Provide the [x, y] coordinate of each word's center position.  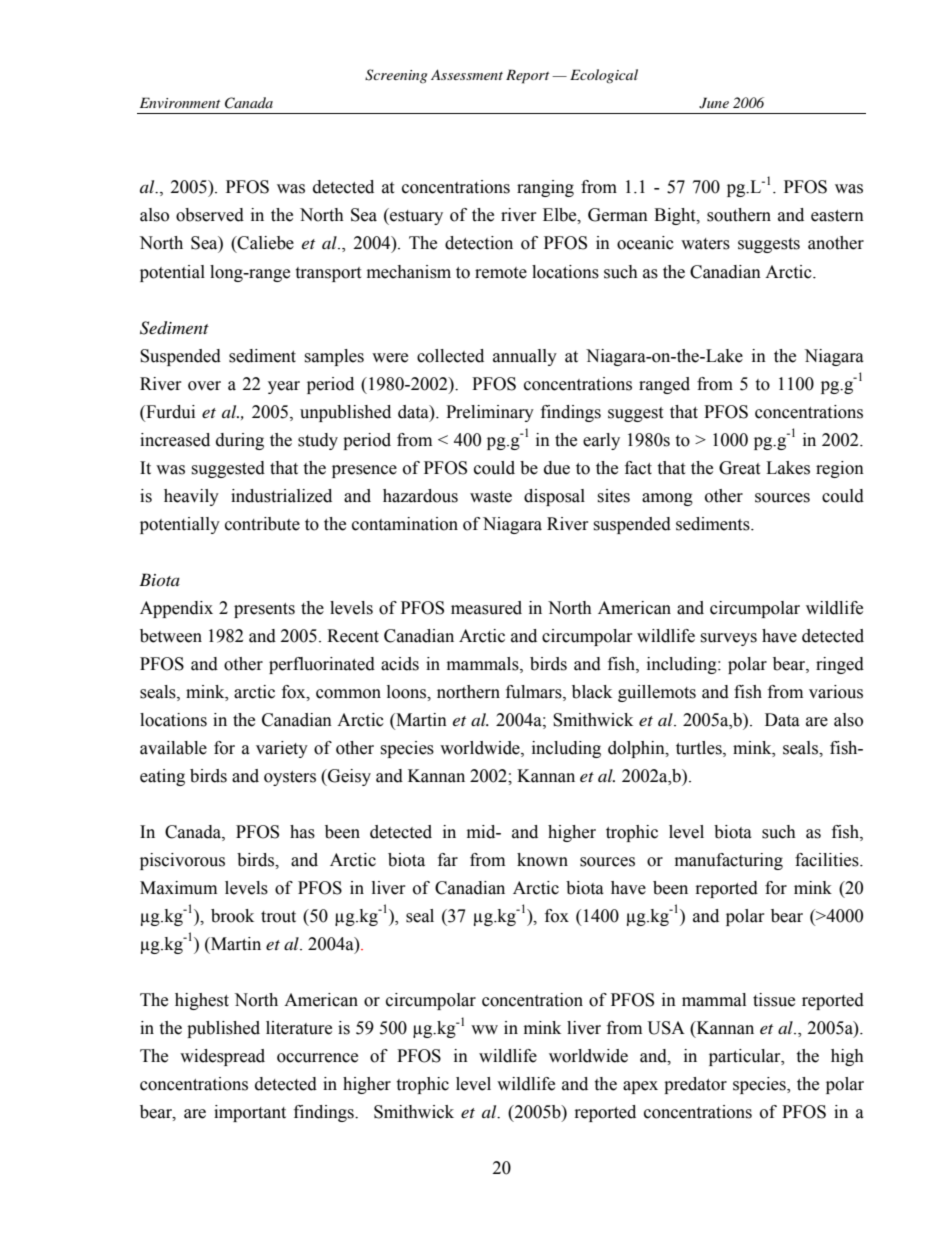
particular [746, 1057]
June [714, 103]
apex [640, 1087]
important [250, 1113]
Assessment [467, 74]
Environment [180, 102]
